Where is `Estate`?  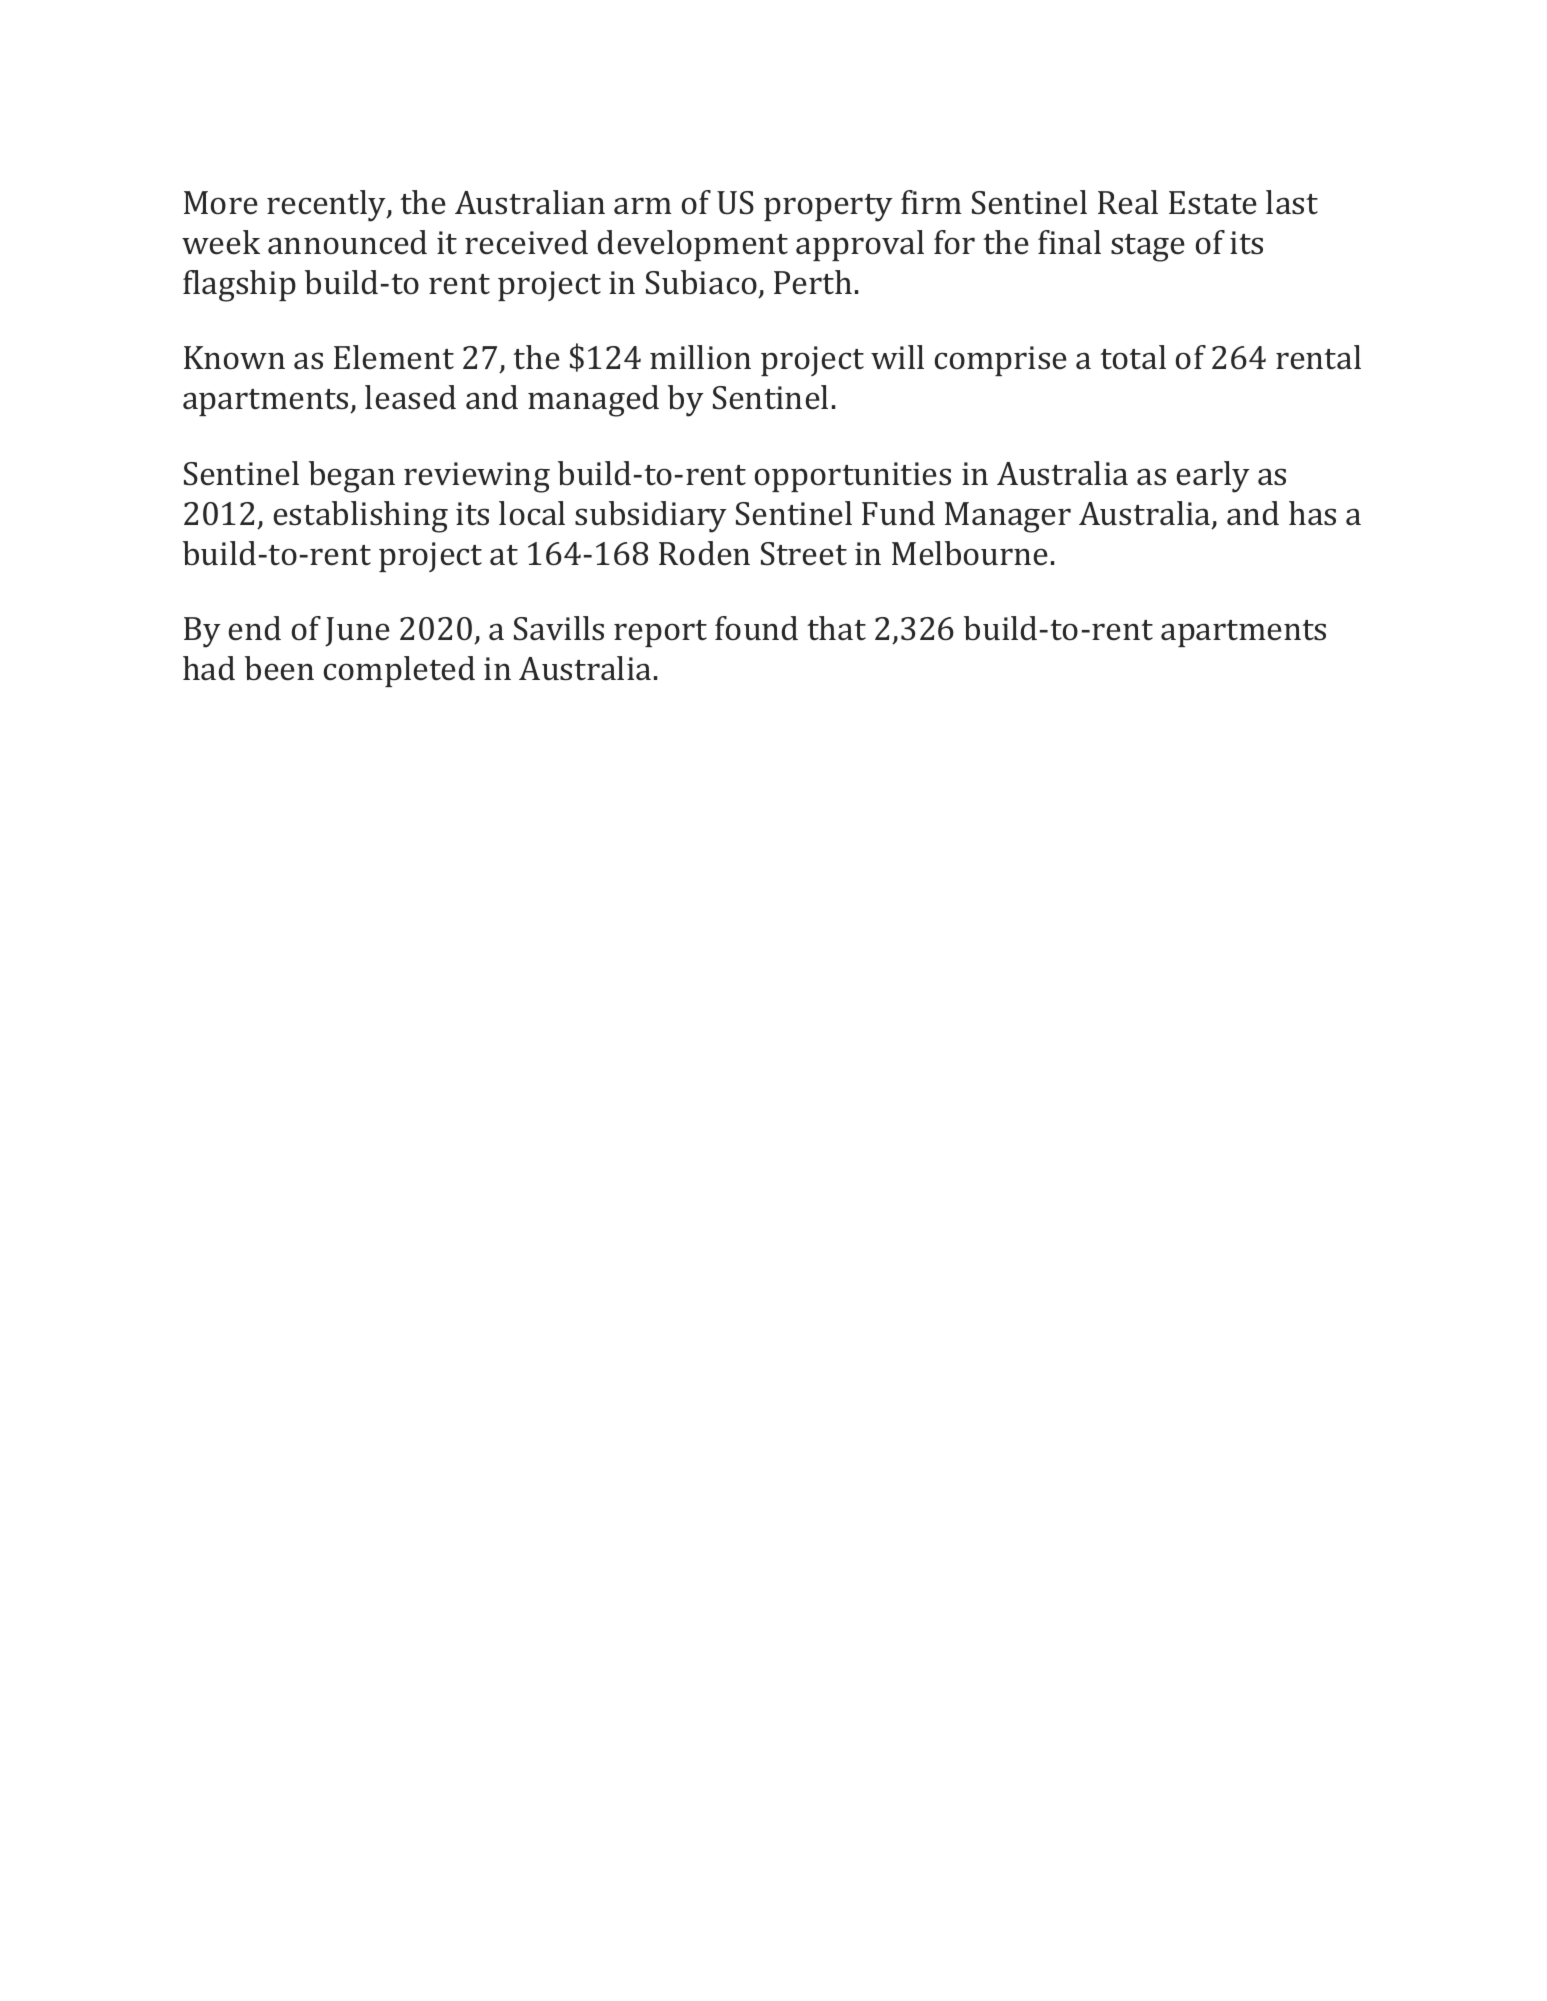 Estate is located at coordinates (1213, 203).
